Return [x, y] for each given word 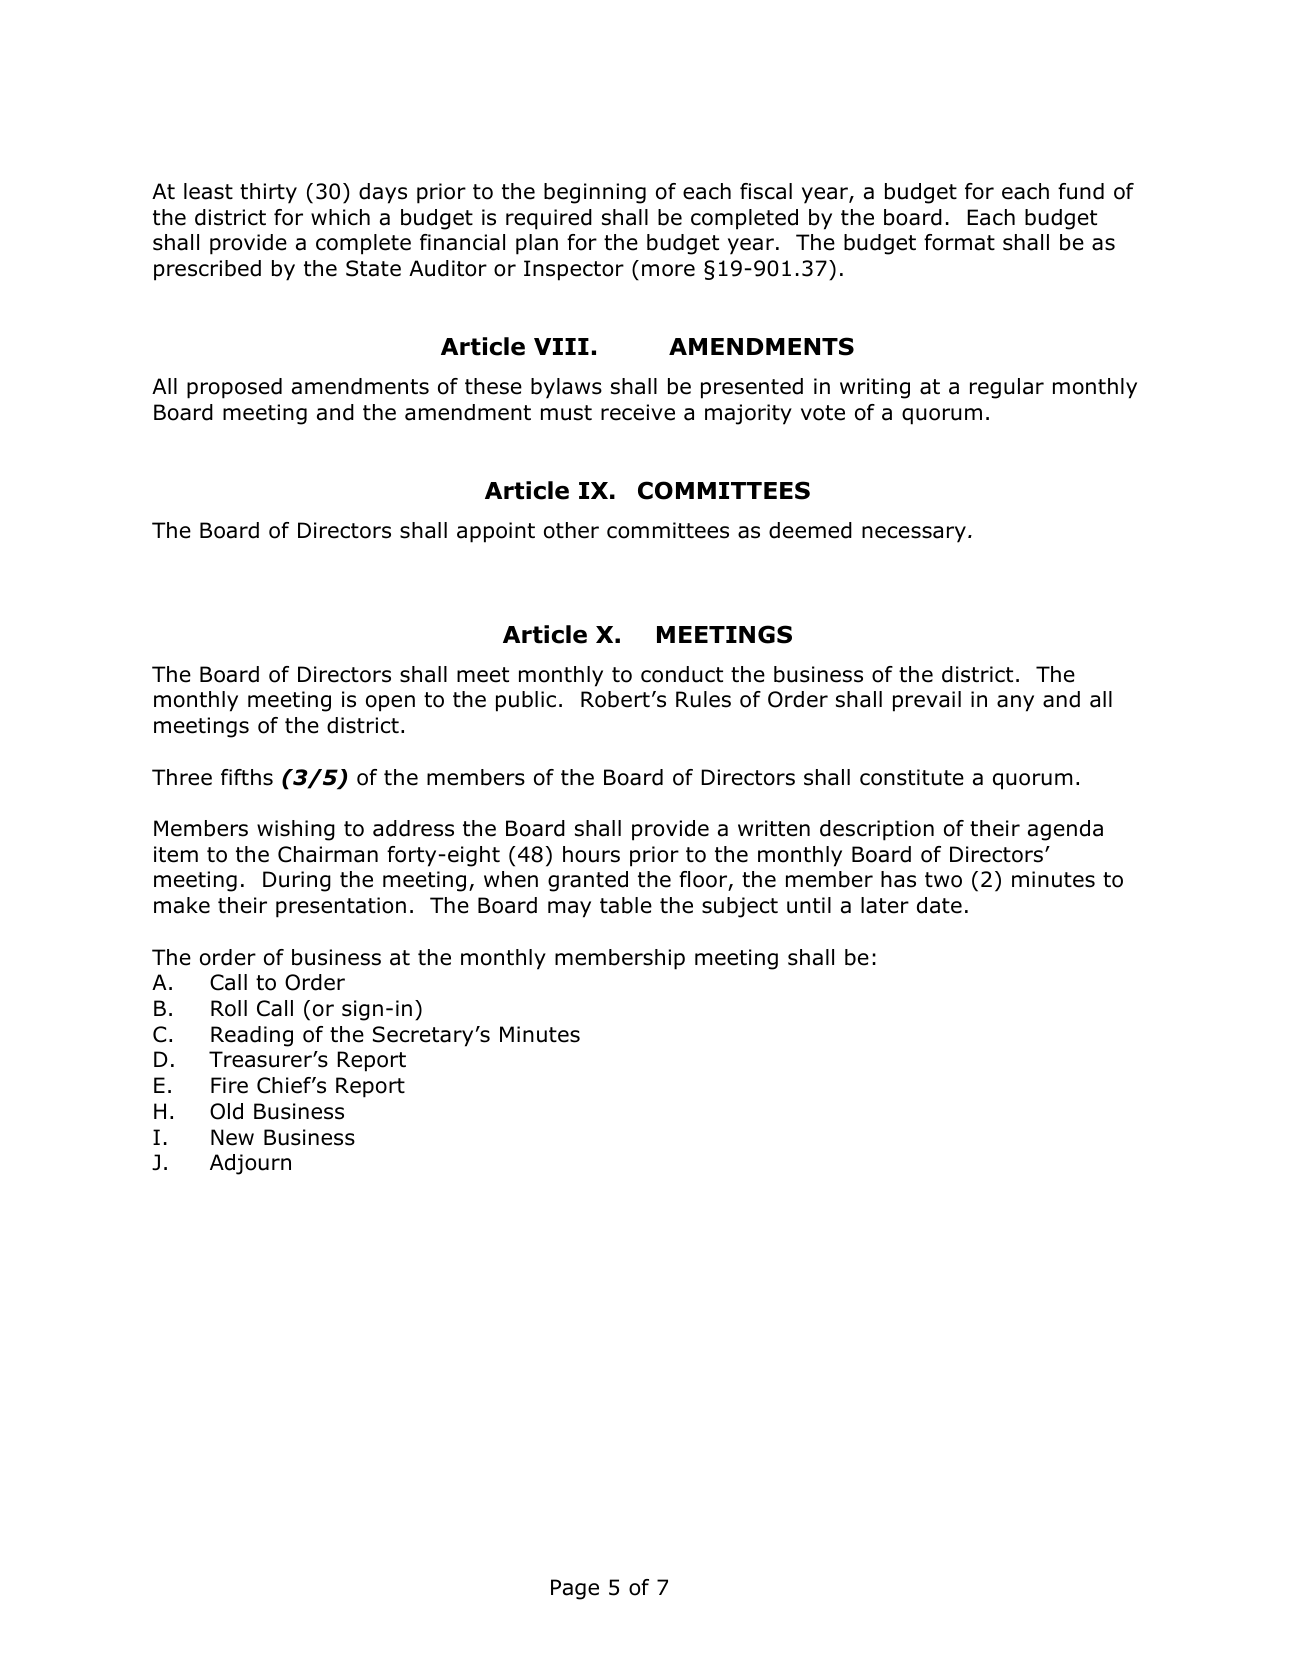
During [297, 881]
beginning [595, 193]
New [232, 1137]
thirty [268, 193]
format [959, 242]
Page [575, 1589]
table [626, 905]
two [943, 880]
